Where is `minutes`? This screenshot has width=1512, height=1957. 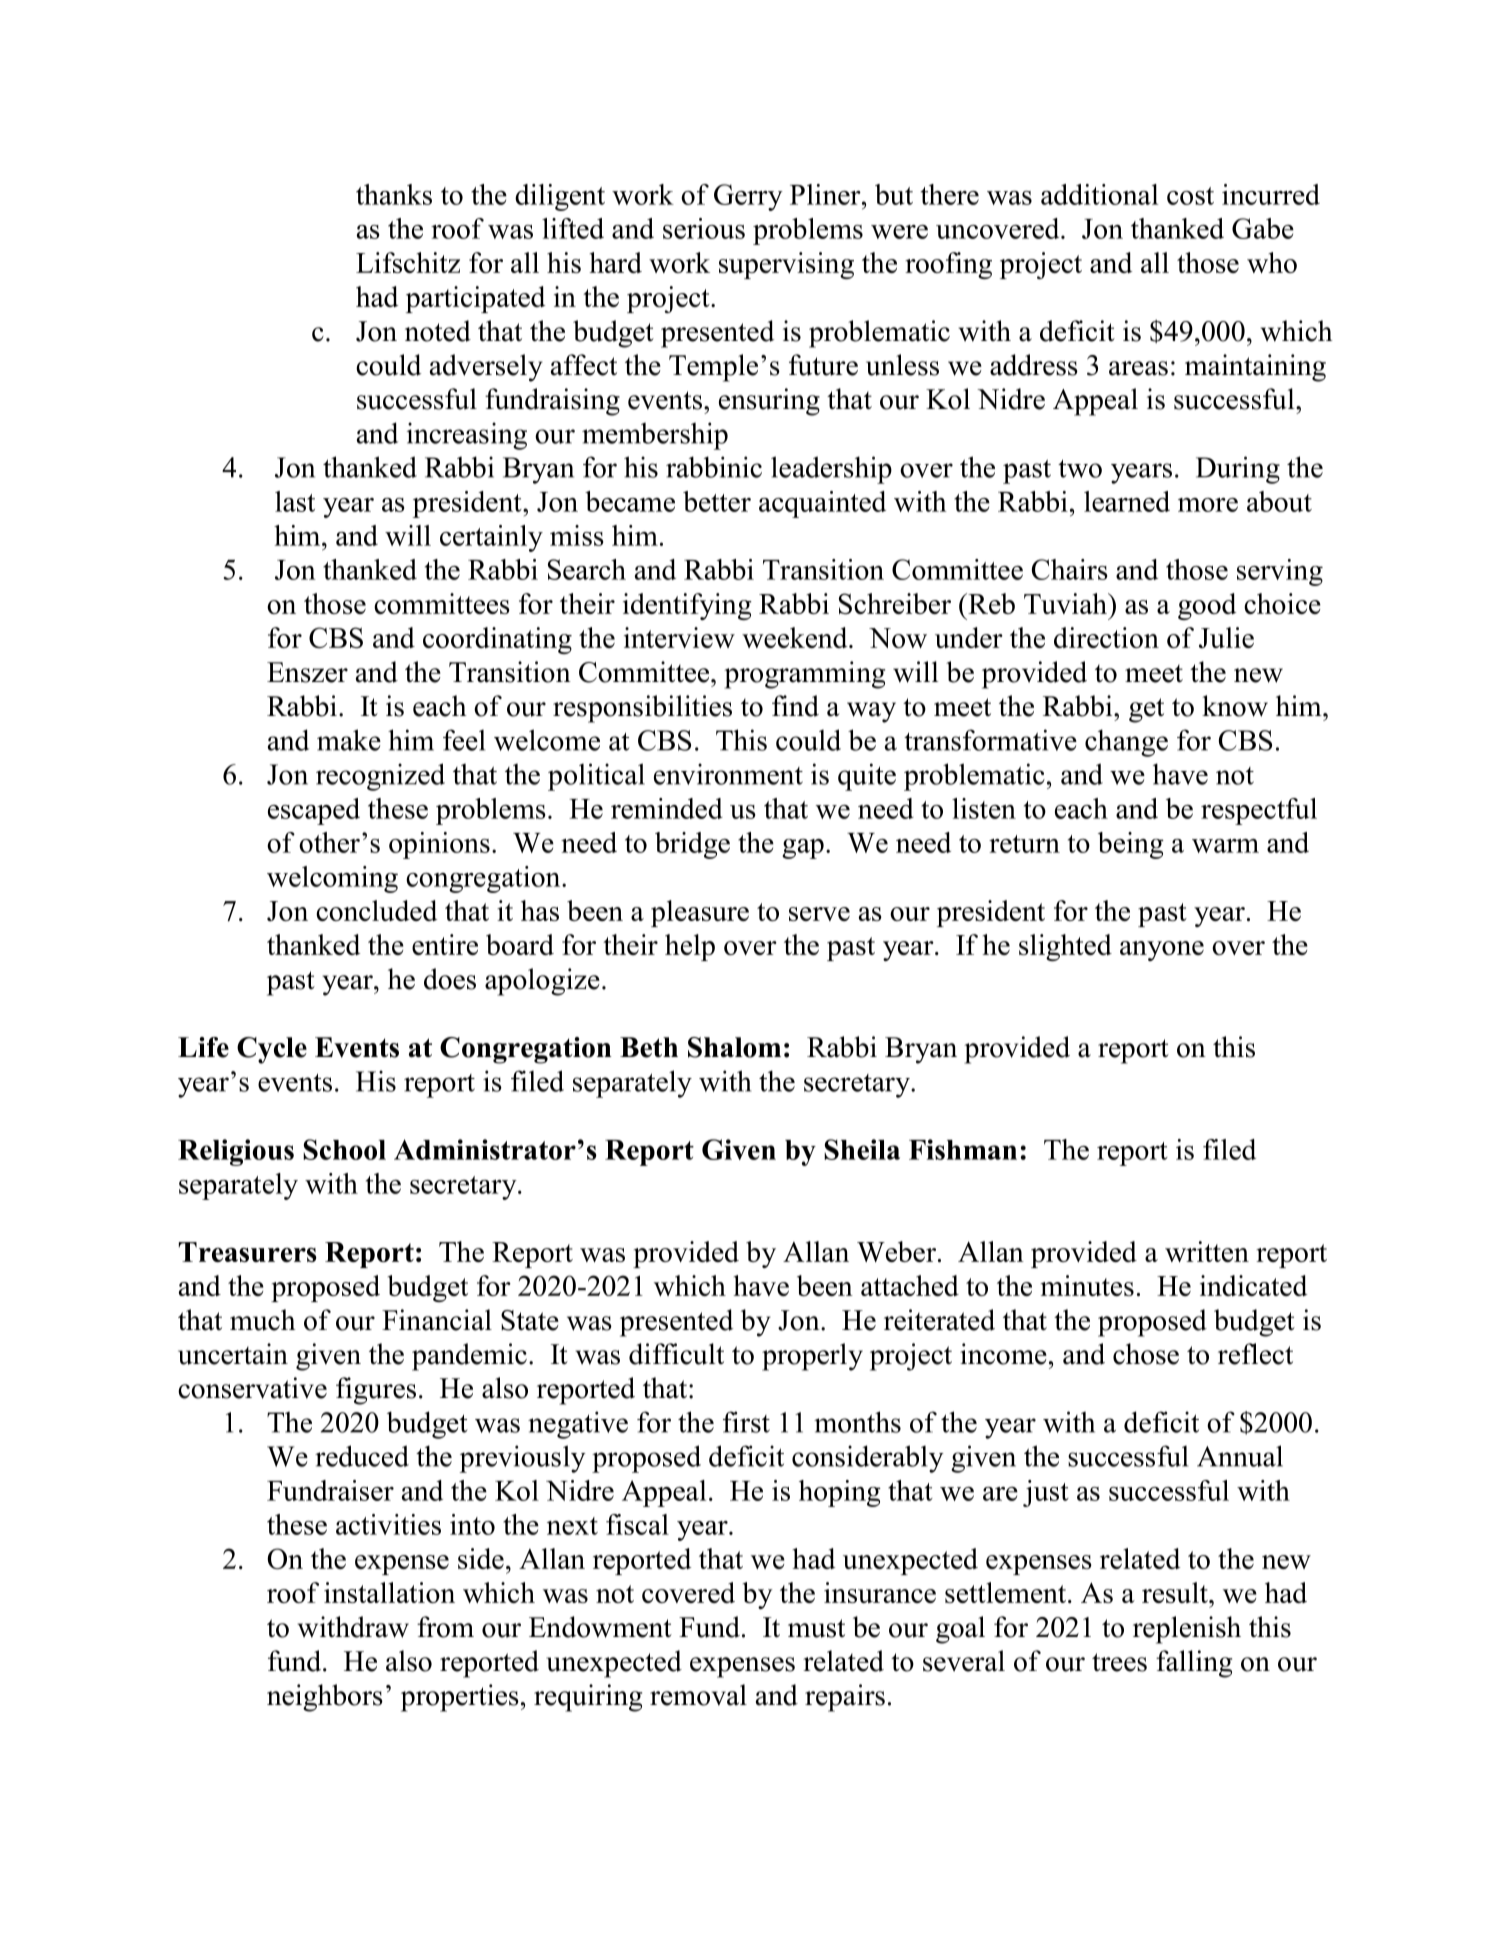
minutes is located at coordinates (1087, 1285).
